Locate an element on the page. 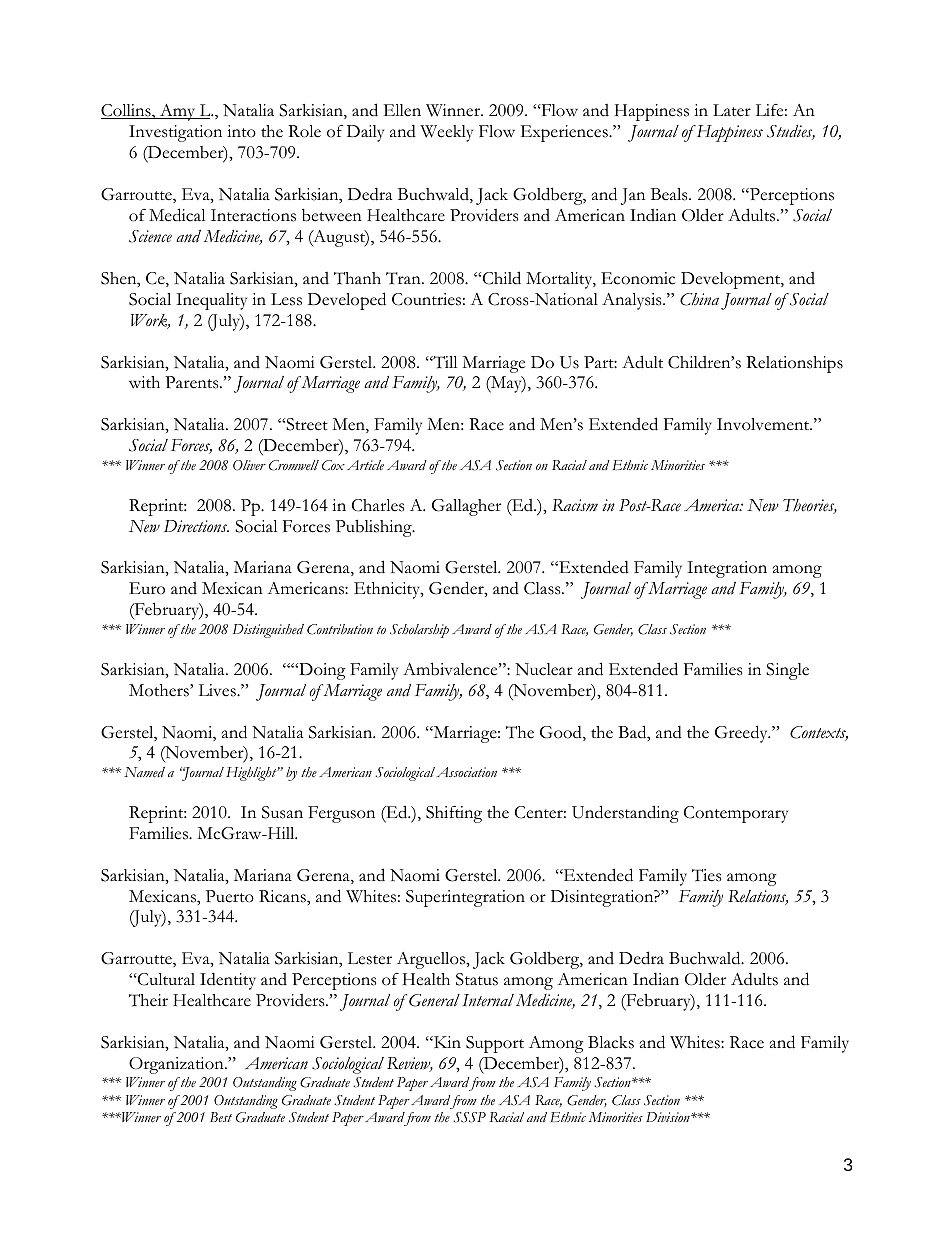 The width and height of the document is (952, 1233). Named is located at coordinates (144, 772).
